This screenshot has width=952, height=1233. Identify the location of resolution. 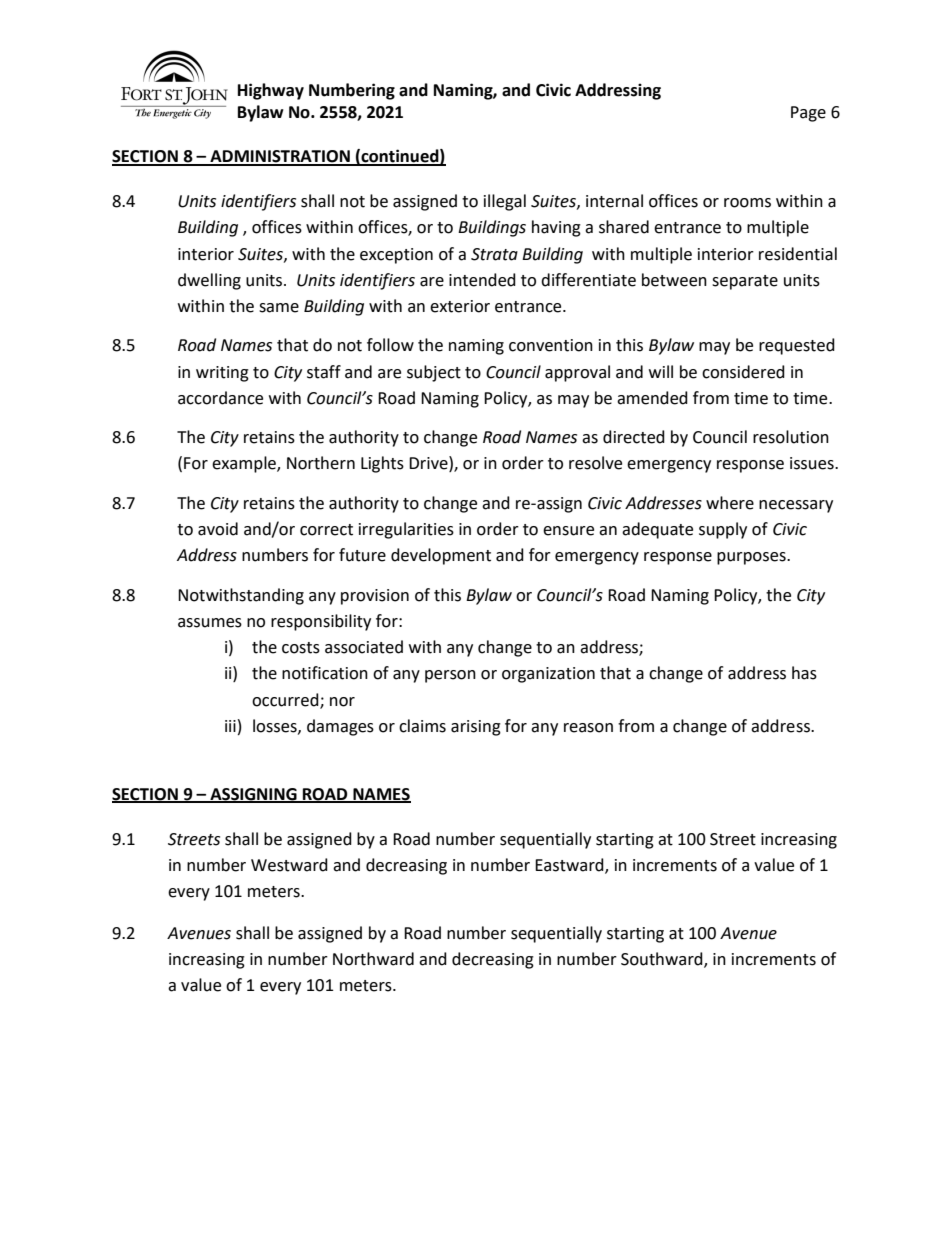
(791, 437).
